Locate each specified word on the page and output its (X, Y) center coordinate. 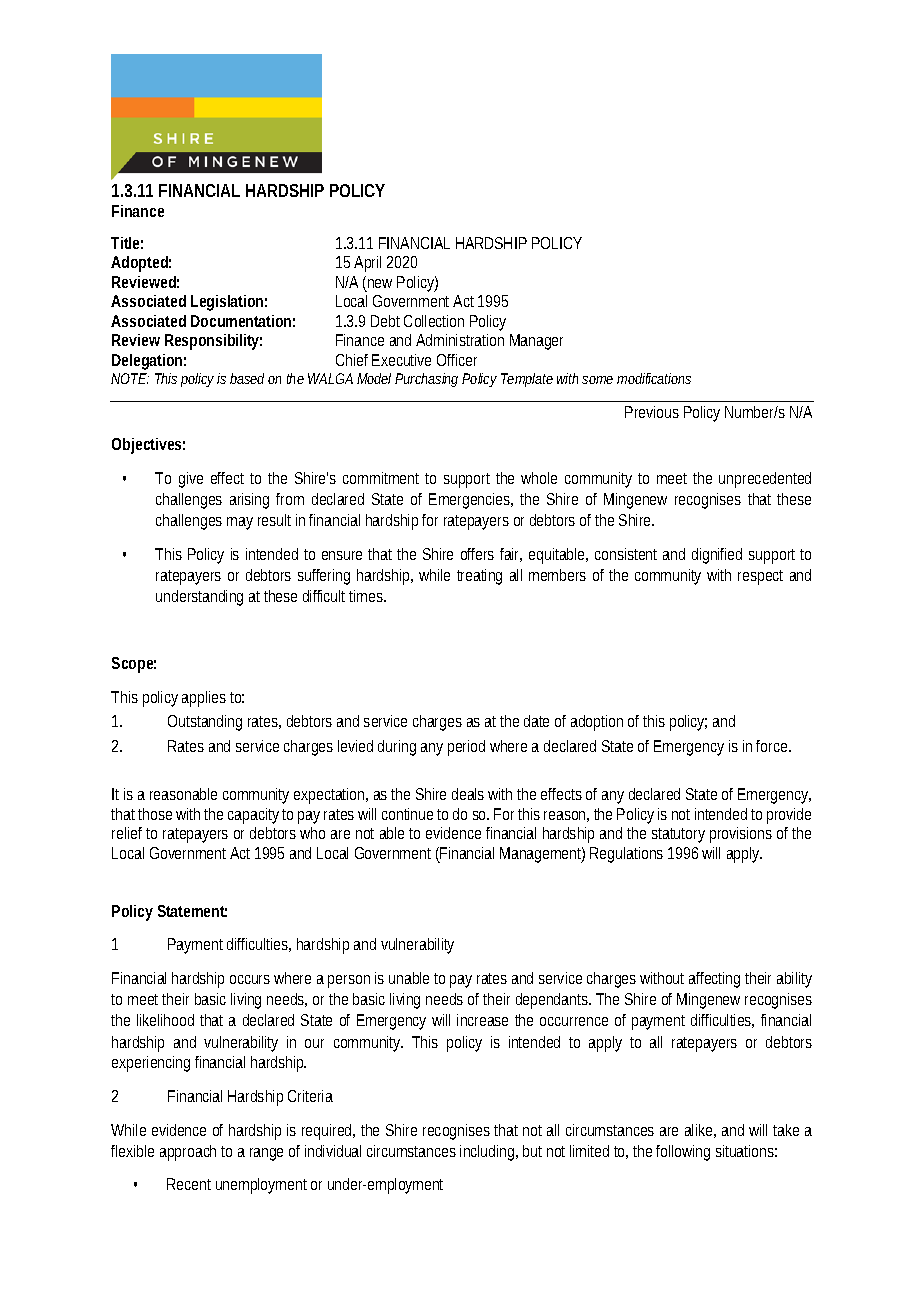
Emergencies (471, 501)
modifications (654, 378)
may (240, 523)
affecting (714, 980)
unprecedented (765, 480)
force (773, 746)
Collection (434, 321)
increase (482, 1020)
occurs (250, 979)
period (466, 748)
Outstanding (205, 723)
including (489, 1153)
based (247, 378)
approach (188, 1153)
